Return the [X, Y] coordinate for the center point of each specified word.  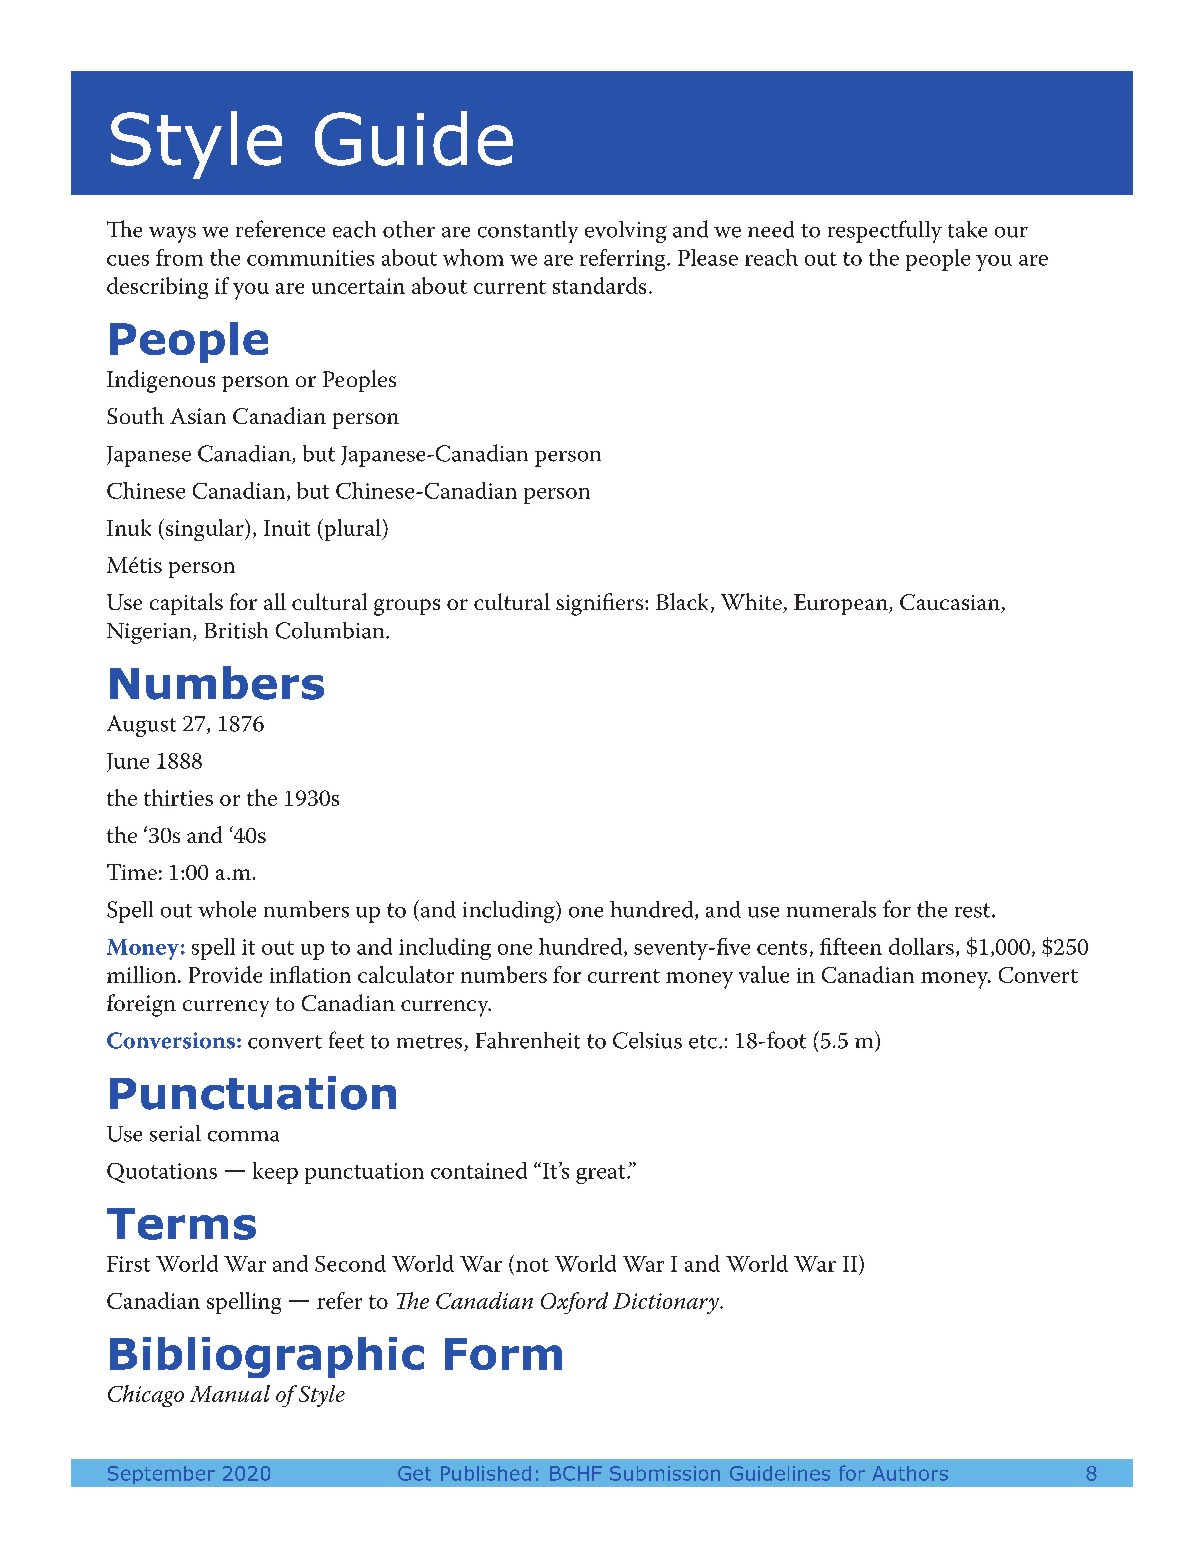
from [179, 257]
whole [227, 909]
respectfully [885, 231]
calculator [406, 974]
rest [972, 910]
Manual [230, 1393]
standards [599, 285]
